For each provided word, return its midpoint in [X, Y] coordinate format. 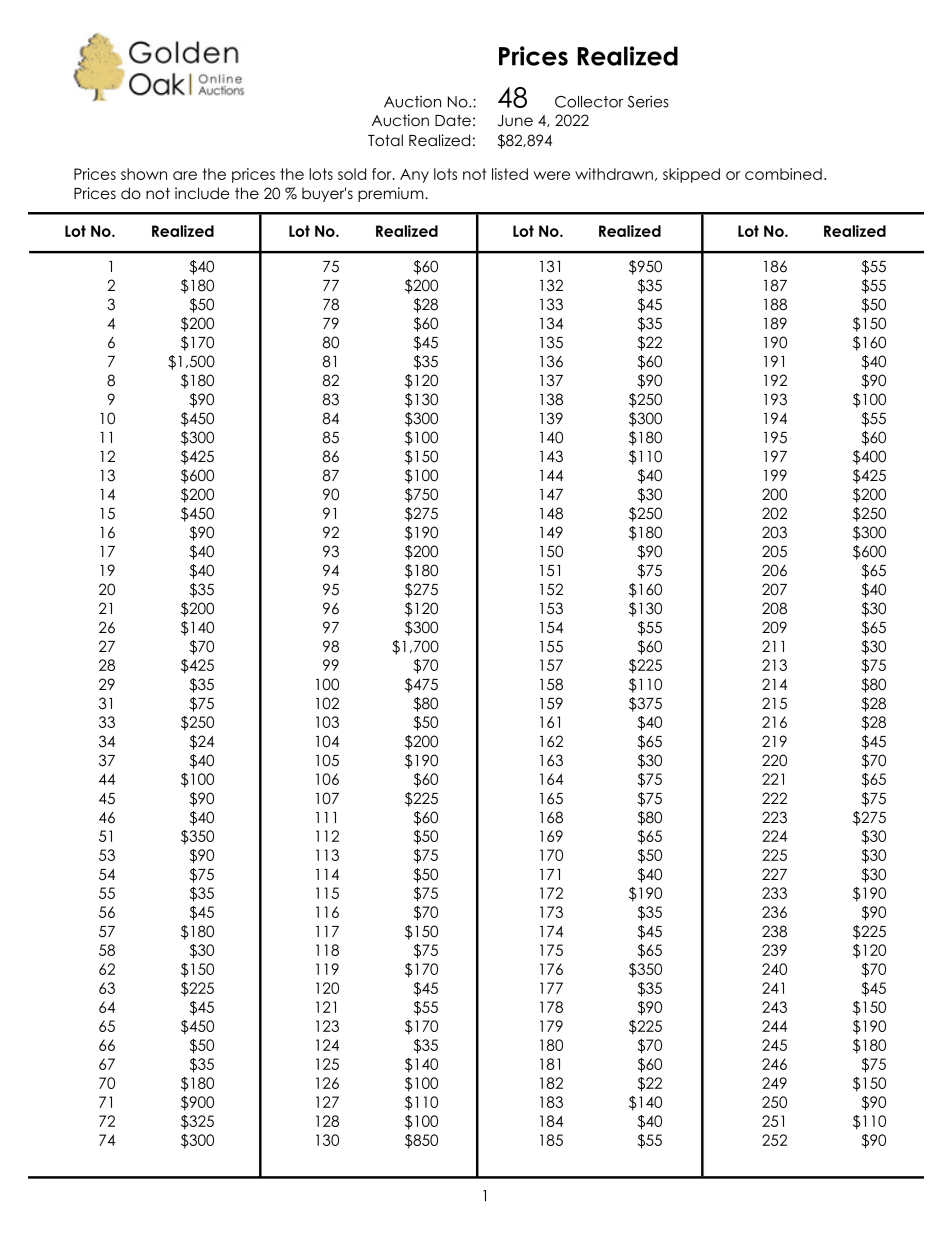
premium [392, 194]
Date [453, 120]
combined [783, 174]
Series [648, 101]
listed [510, 174]
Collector [589, 102]
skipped [691, 175]
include [202, 193]
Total [385, 140]
